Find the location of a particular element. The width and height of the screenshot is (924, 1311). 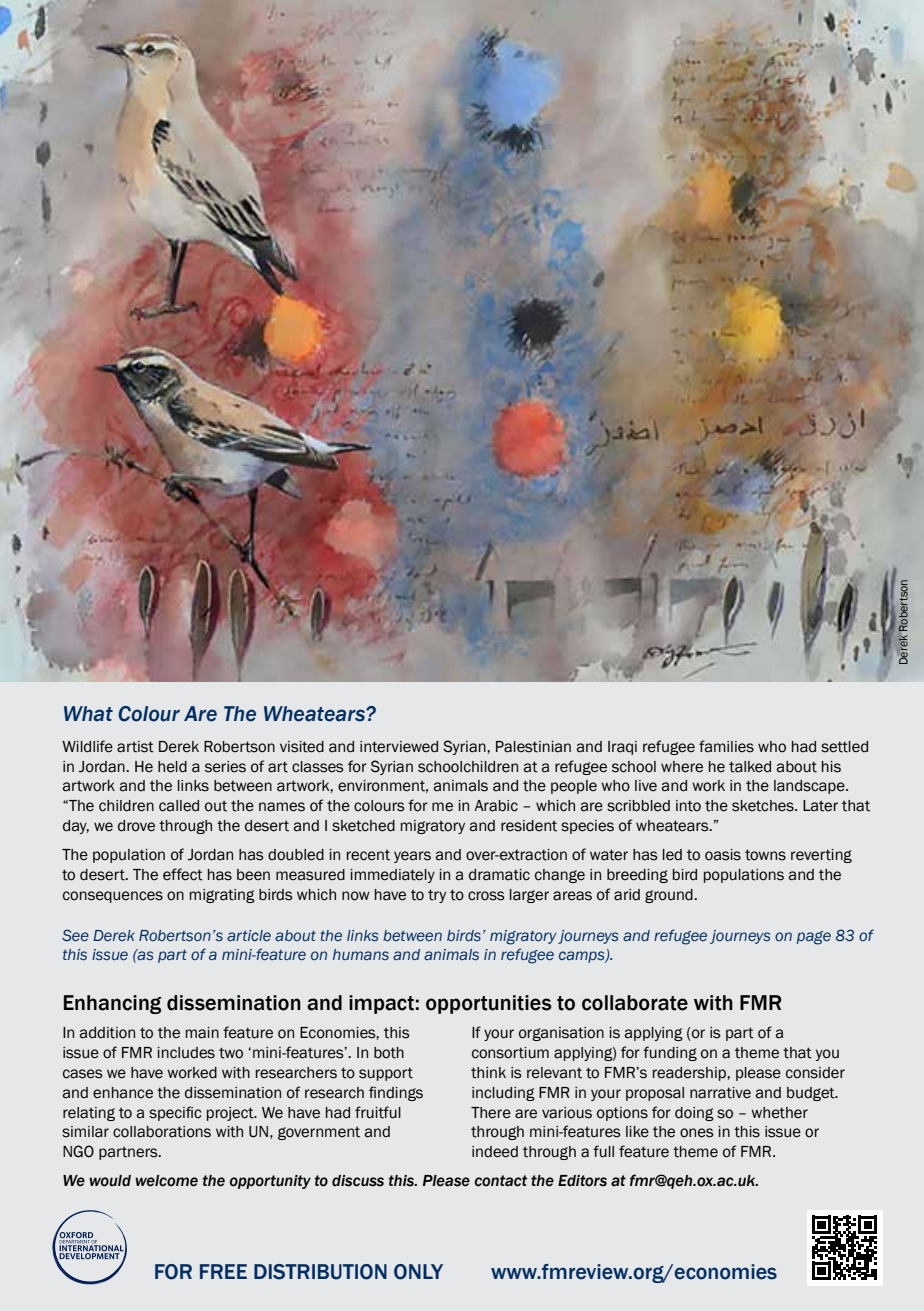

Enhancing is located at coordinates (112, 1004).
